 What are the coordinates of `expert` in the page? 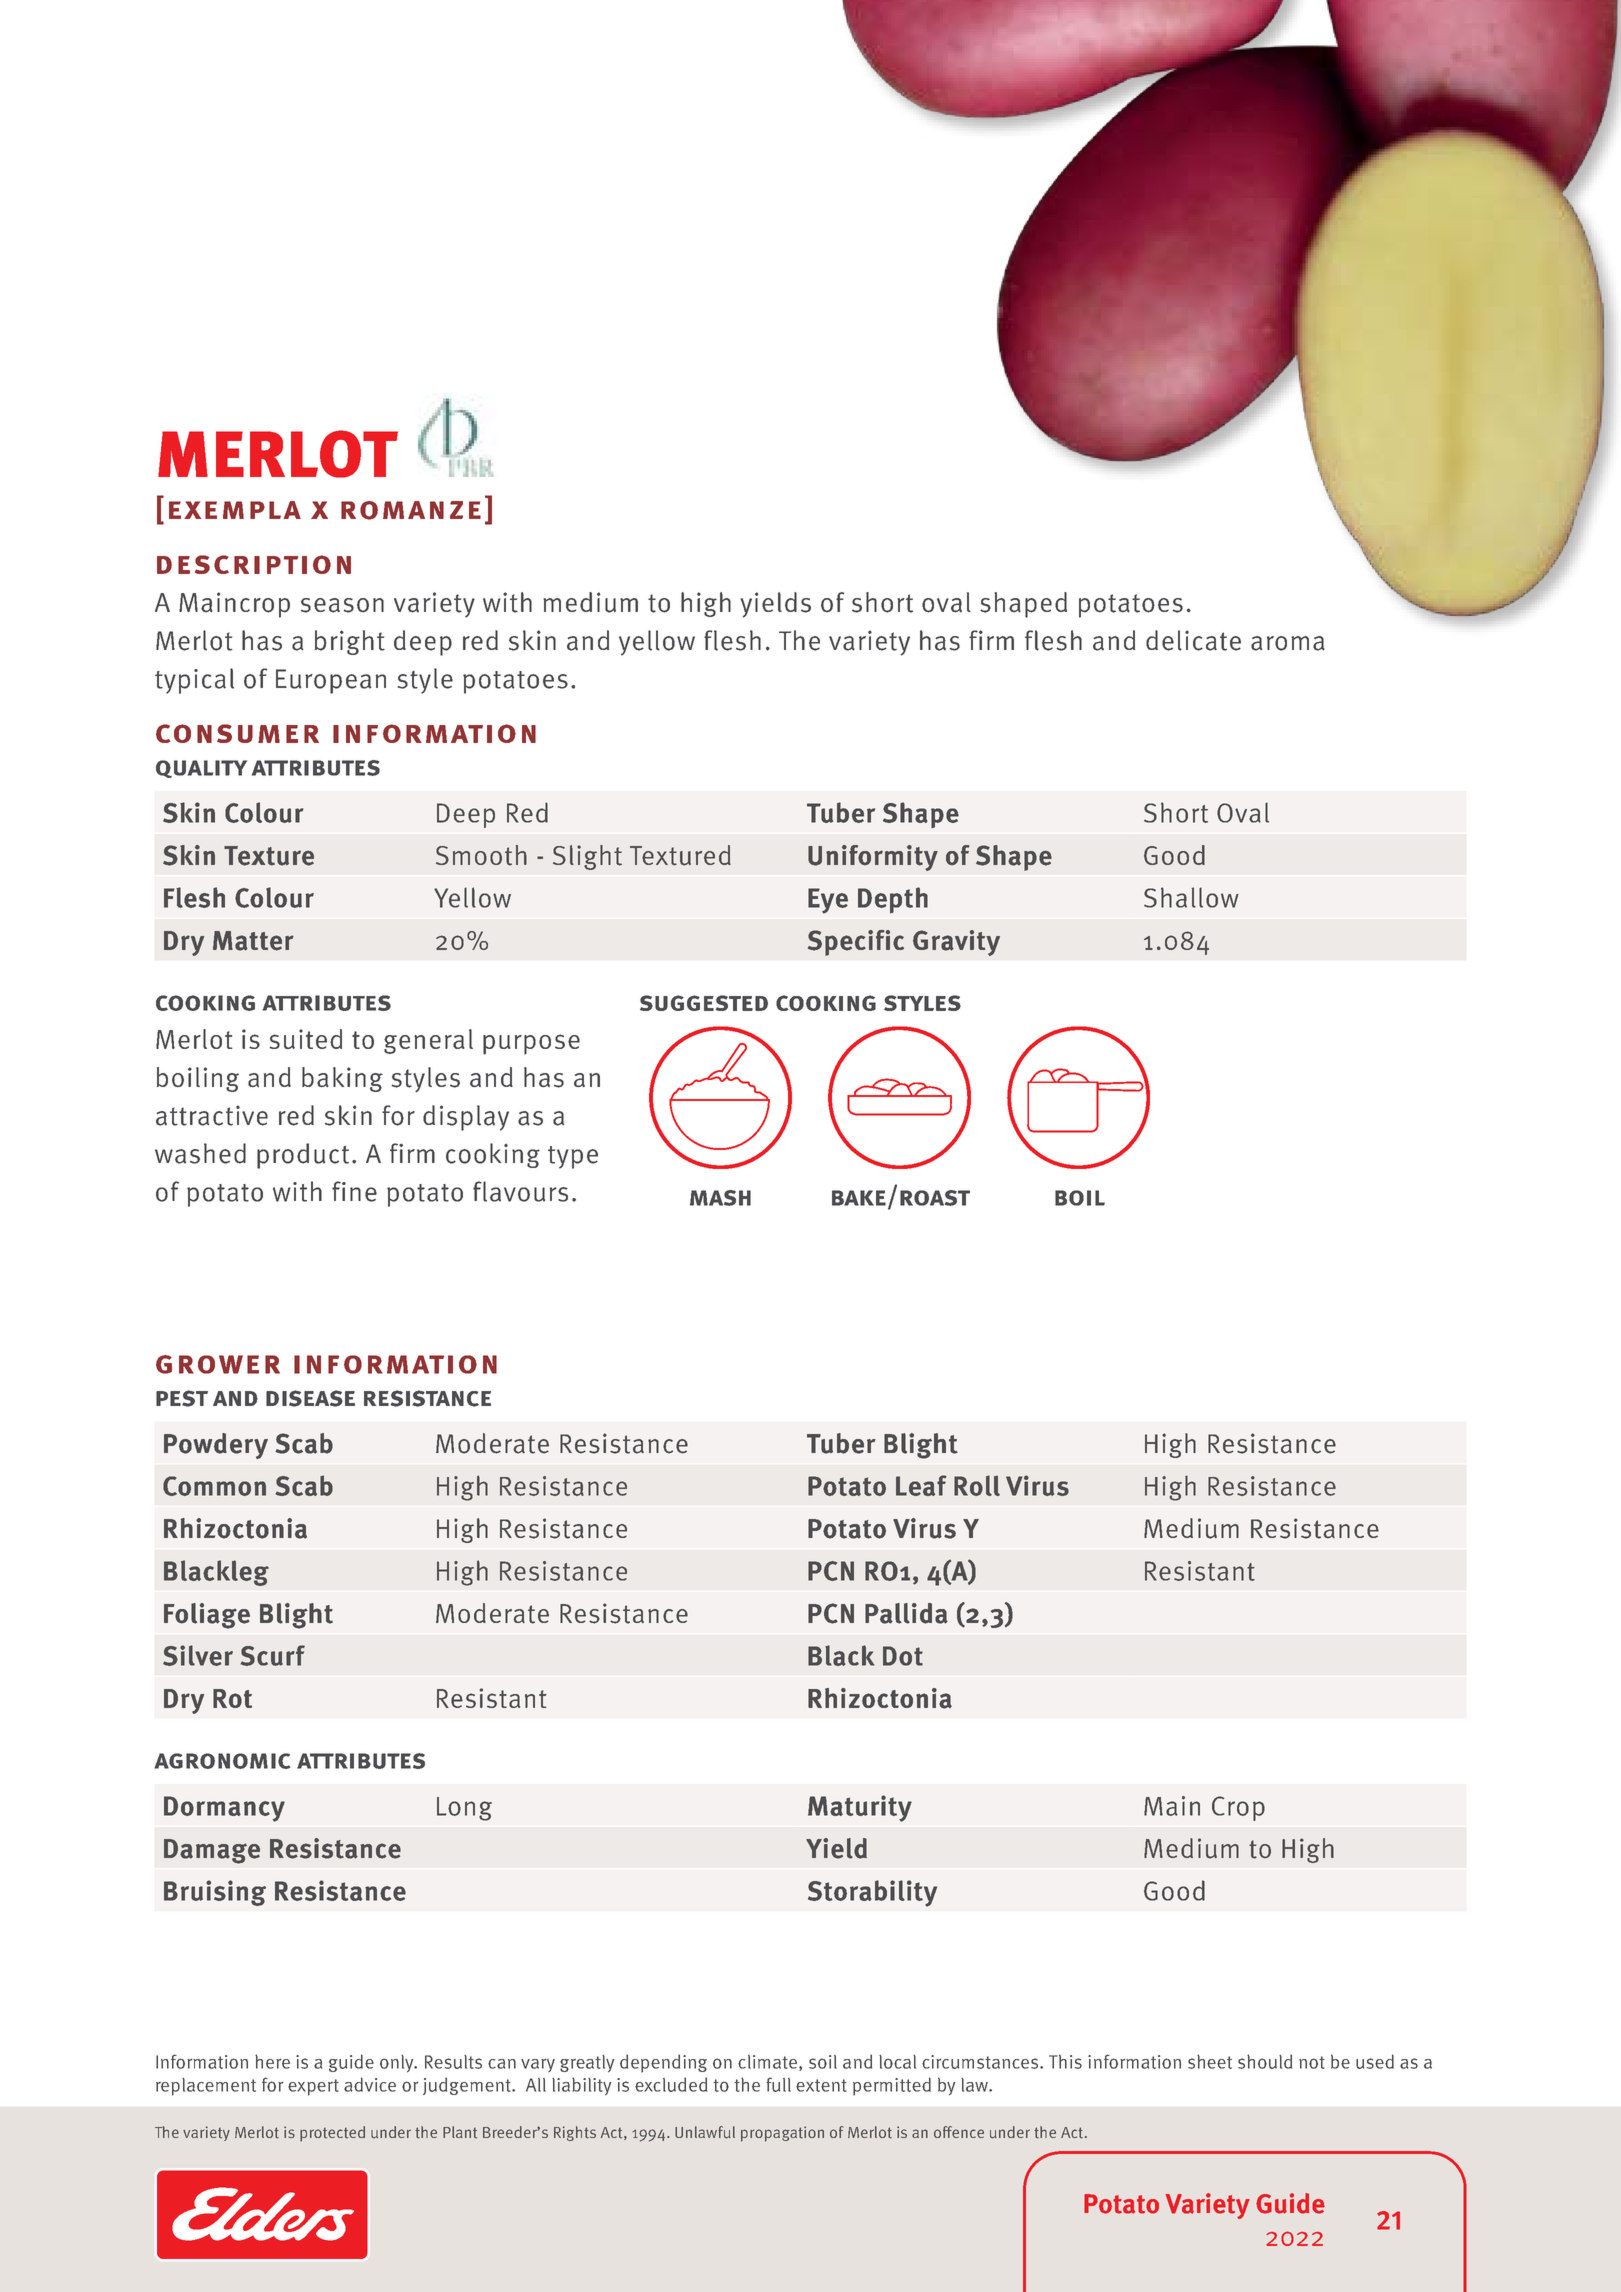 It's located at (313, 2087).
